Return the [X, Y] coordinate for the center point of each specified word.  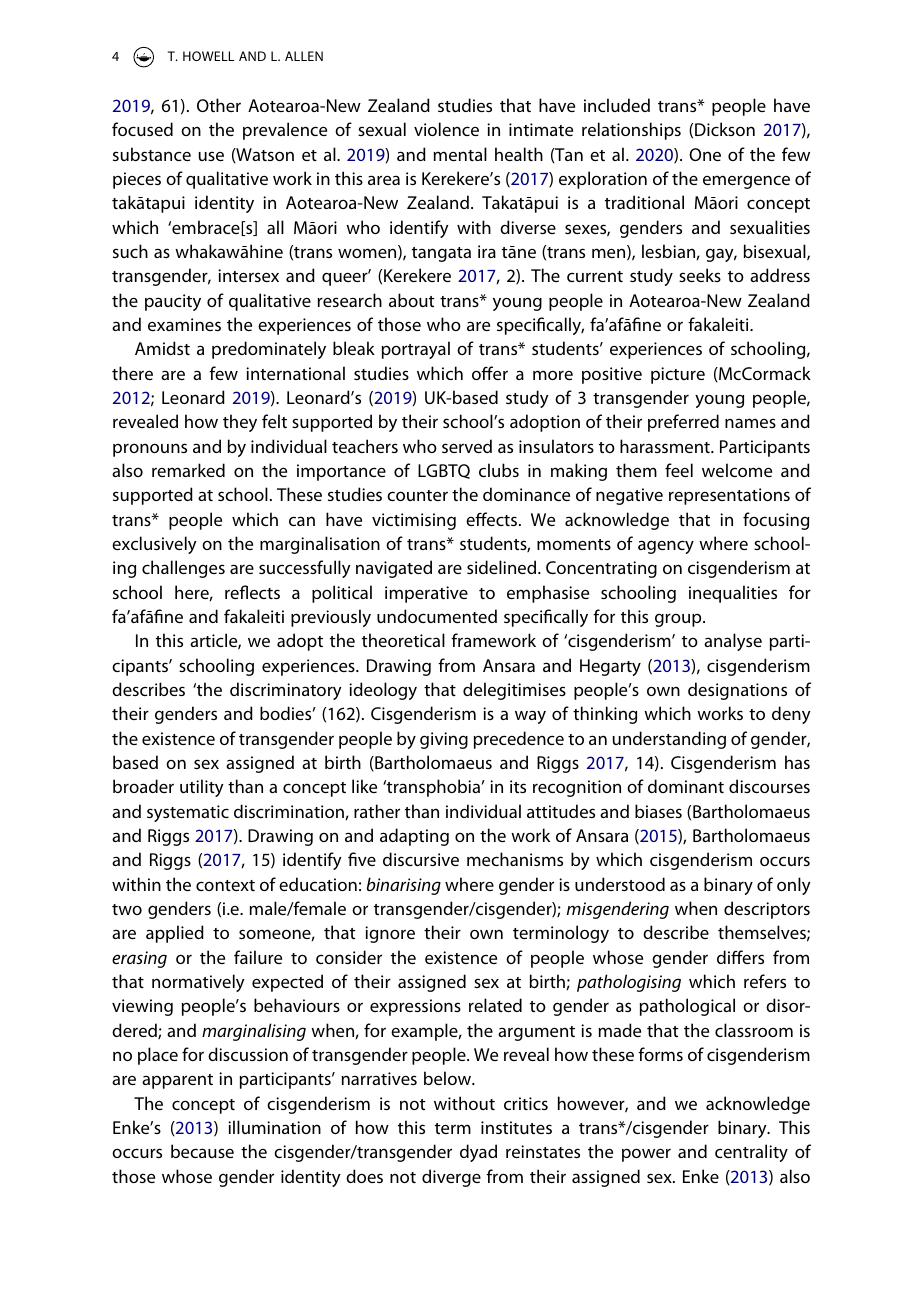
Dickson [725, 129]
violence [446, 129]
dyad [478, 1153]
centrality [751, 1153]
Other [219, 105]
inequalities [733, 594]
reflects [252, 592]
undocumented [437, 616]
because [202, 1151]
